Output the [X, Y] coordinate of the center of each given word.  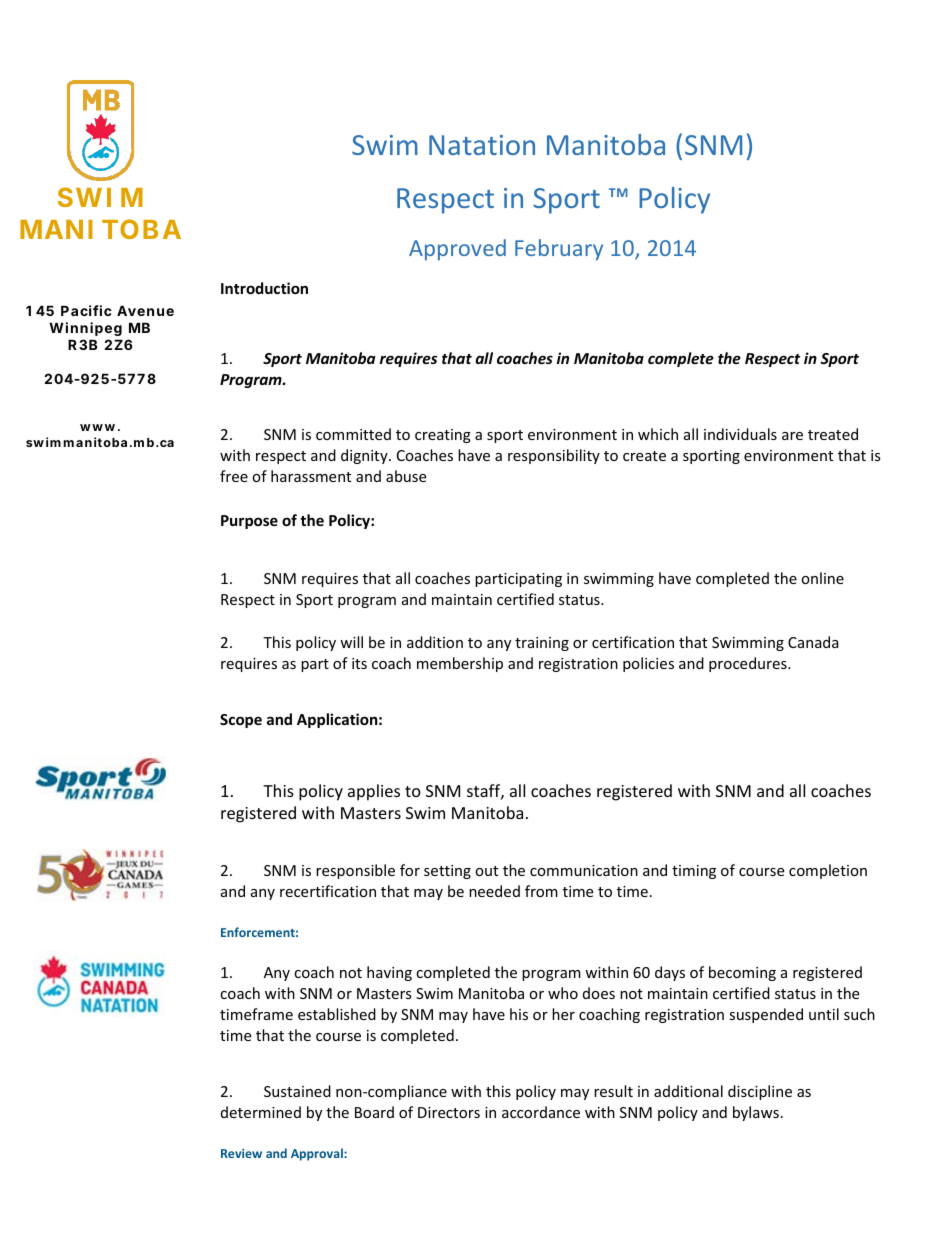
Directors [449, 1112]
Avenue [145, 310]
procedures [749, 664]
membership [460, 664]
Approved [457, 250]
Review [241, 1153]
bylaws [756, 1113]
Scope [241, 721]
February [559, 250]
